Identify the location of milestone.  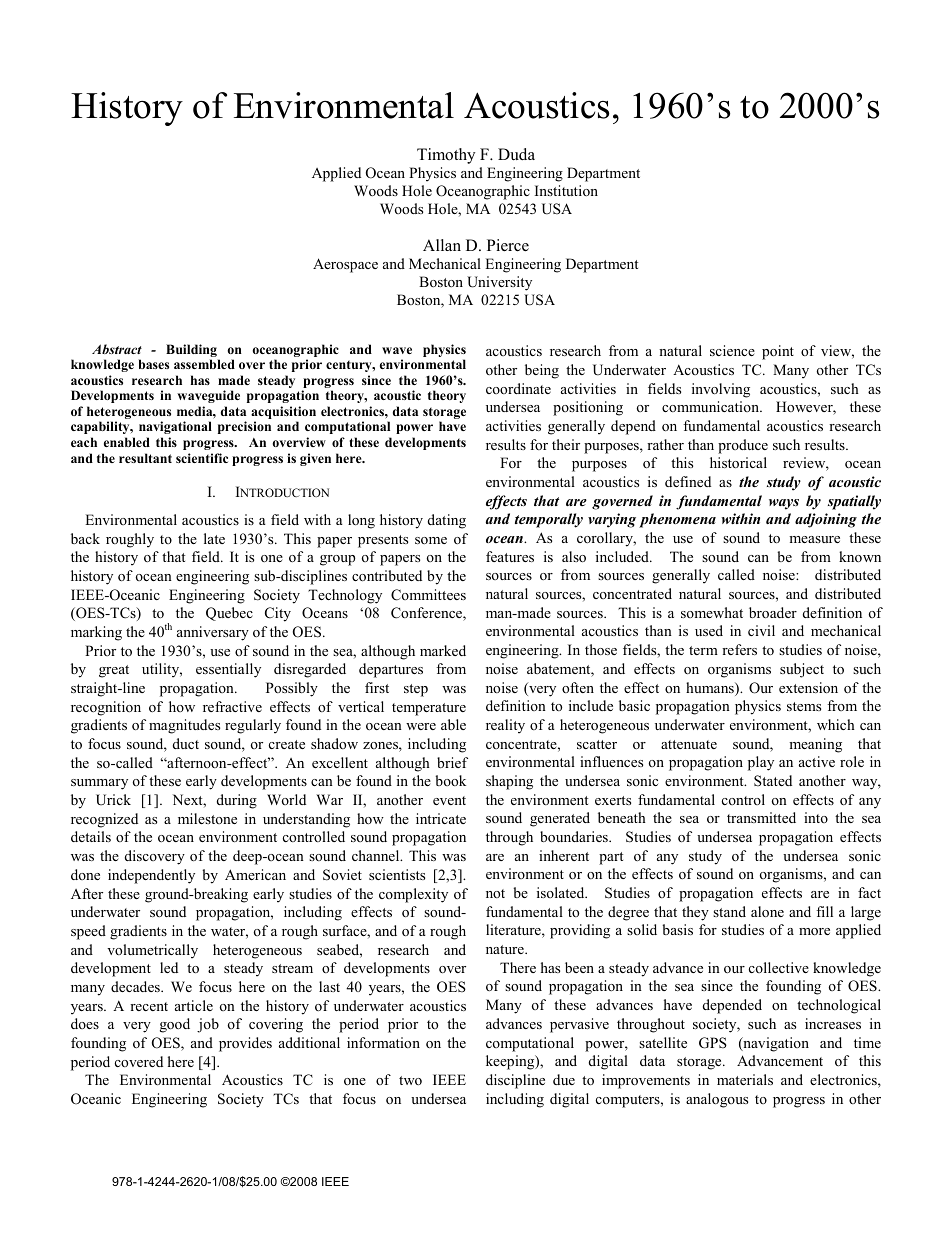
(207, 818).
